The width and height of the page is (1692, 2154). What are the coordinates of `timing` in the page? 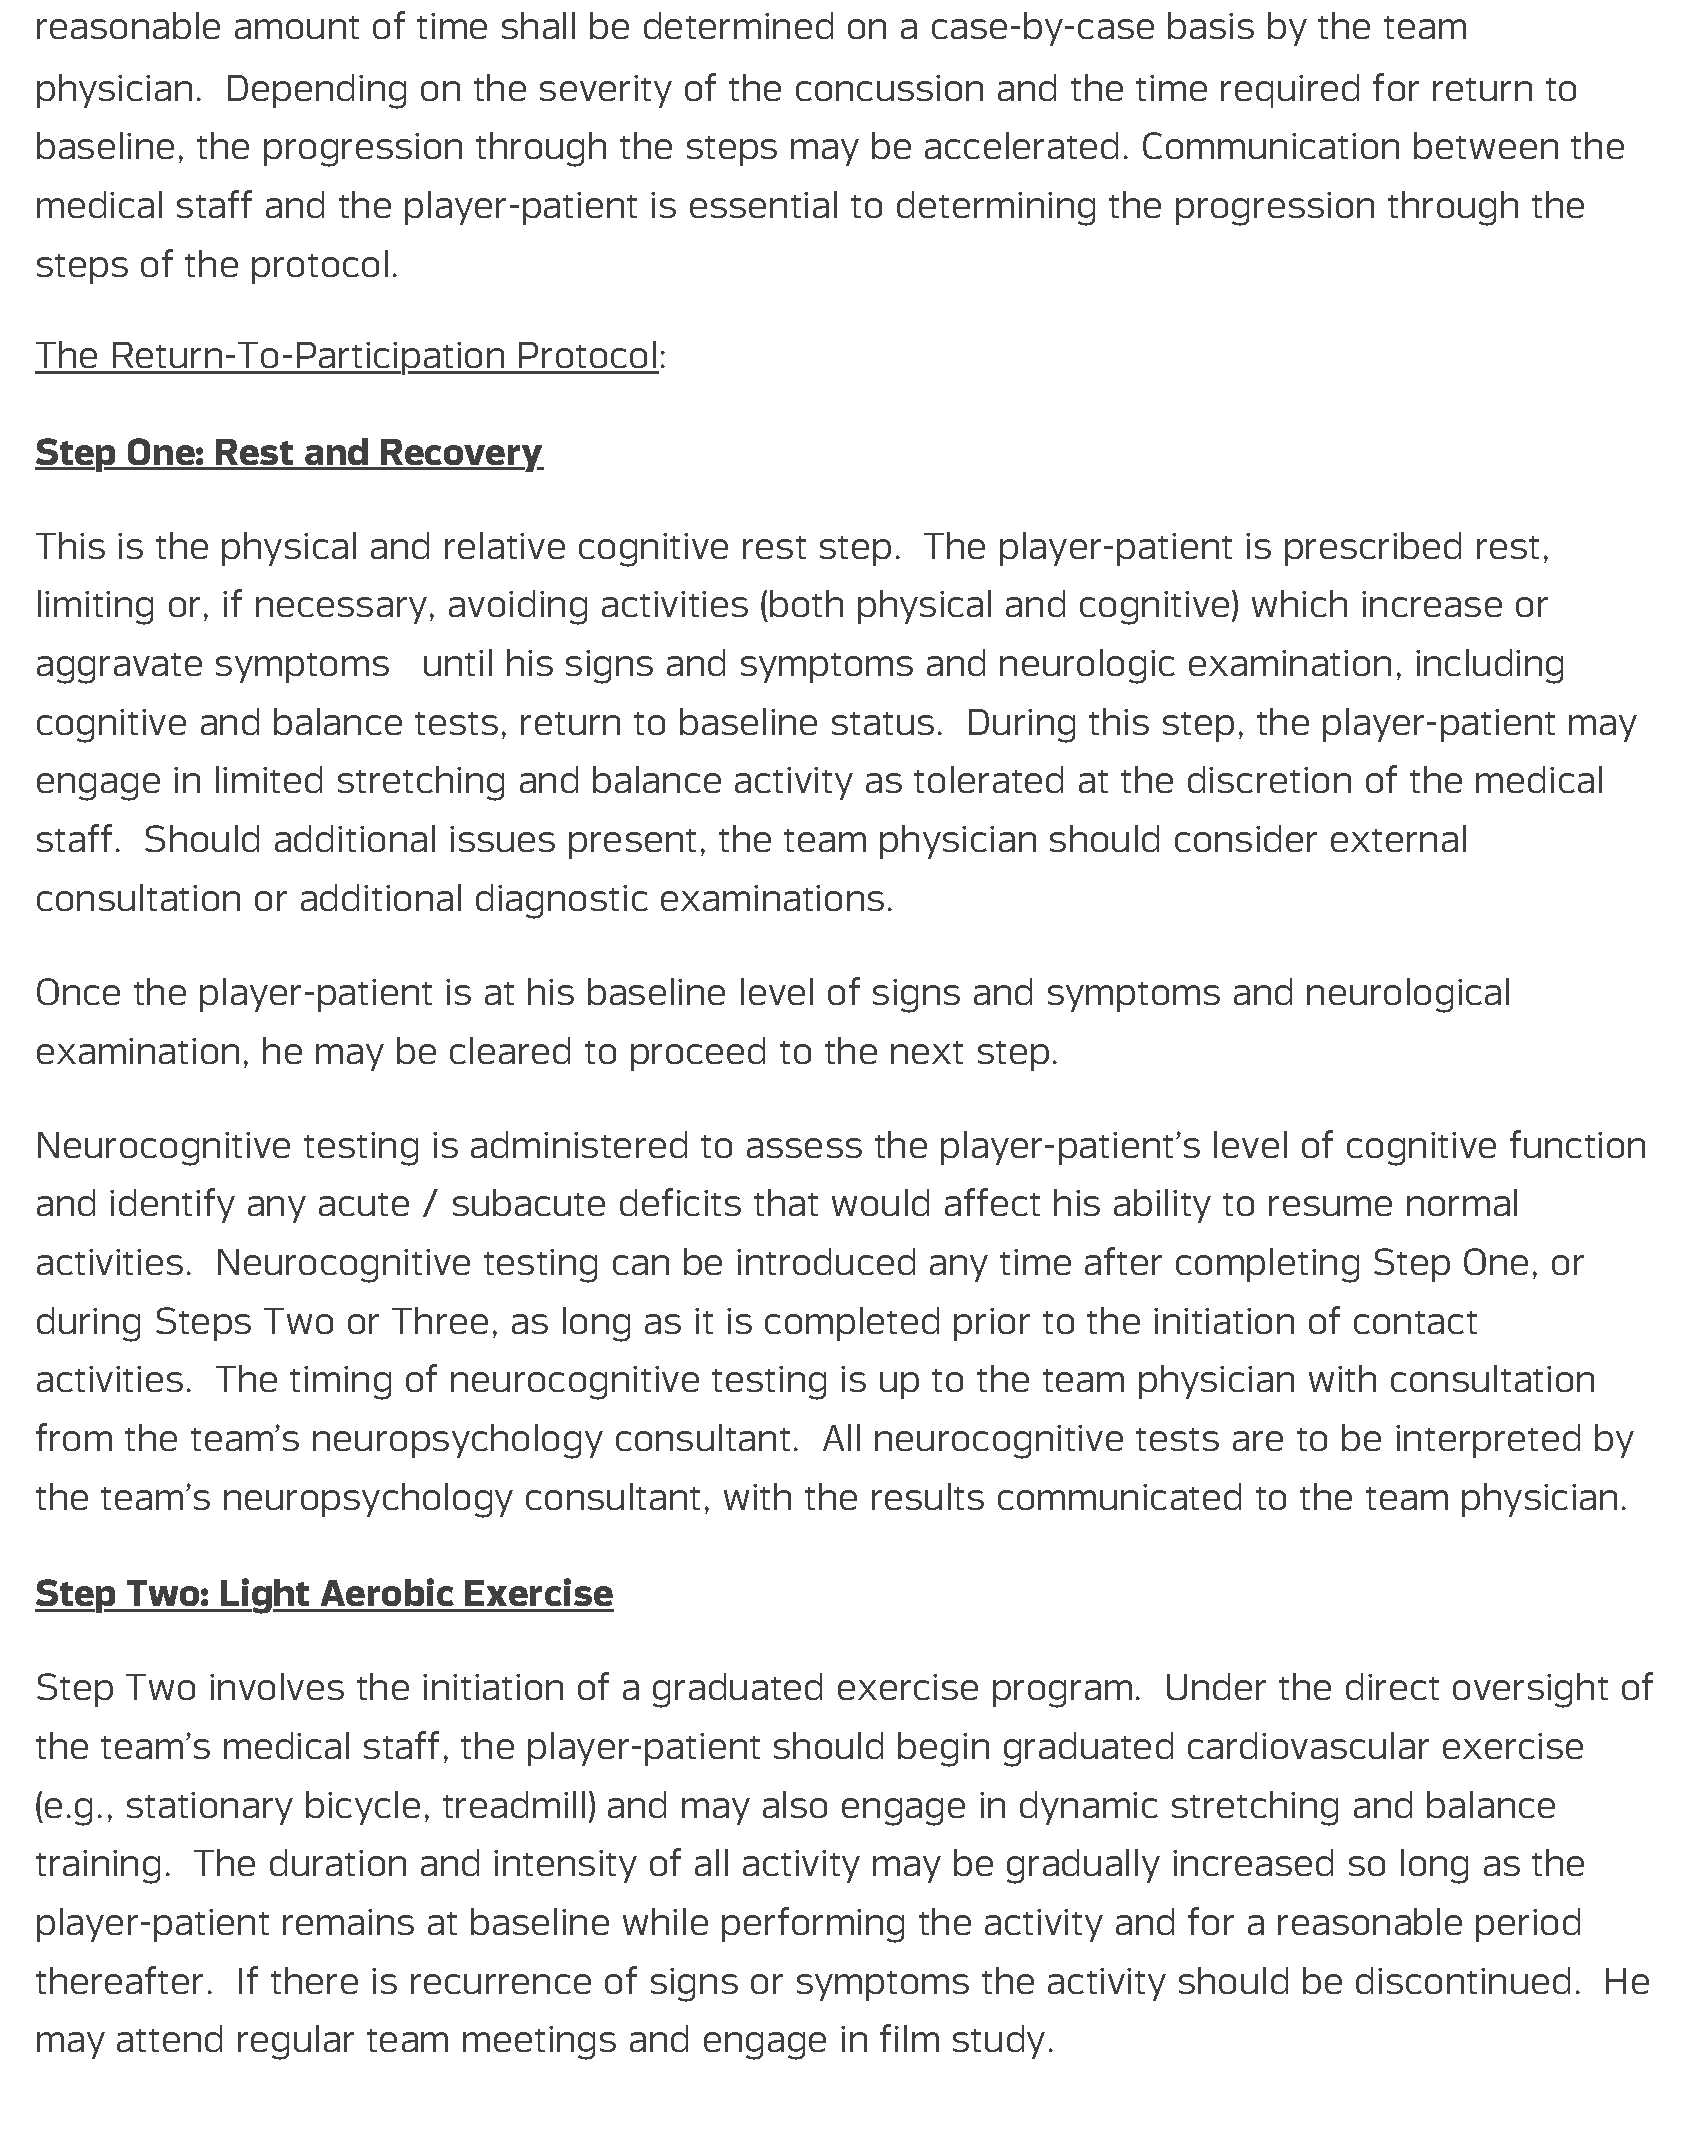 It's located at (340, 1383).
